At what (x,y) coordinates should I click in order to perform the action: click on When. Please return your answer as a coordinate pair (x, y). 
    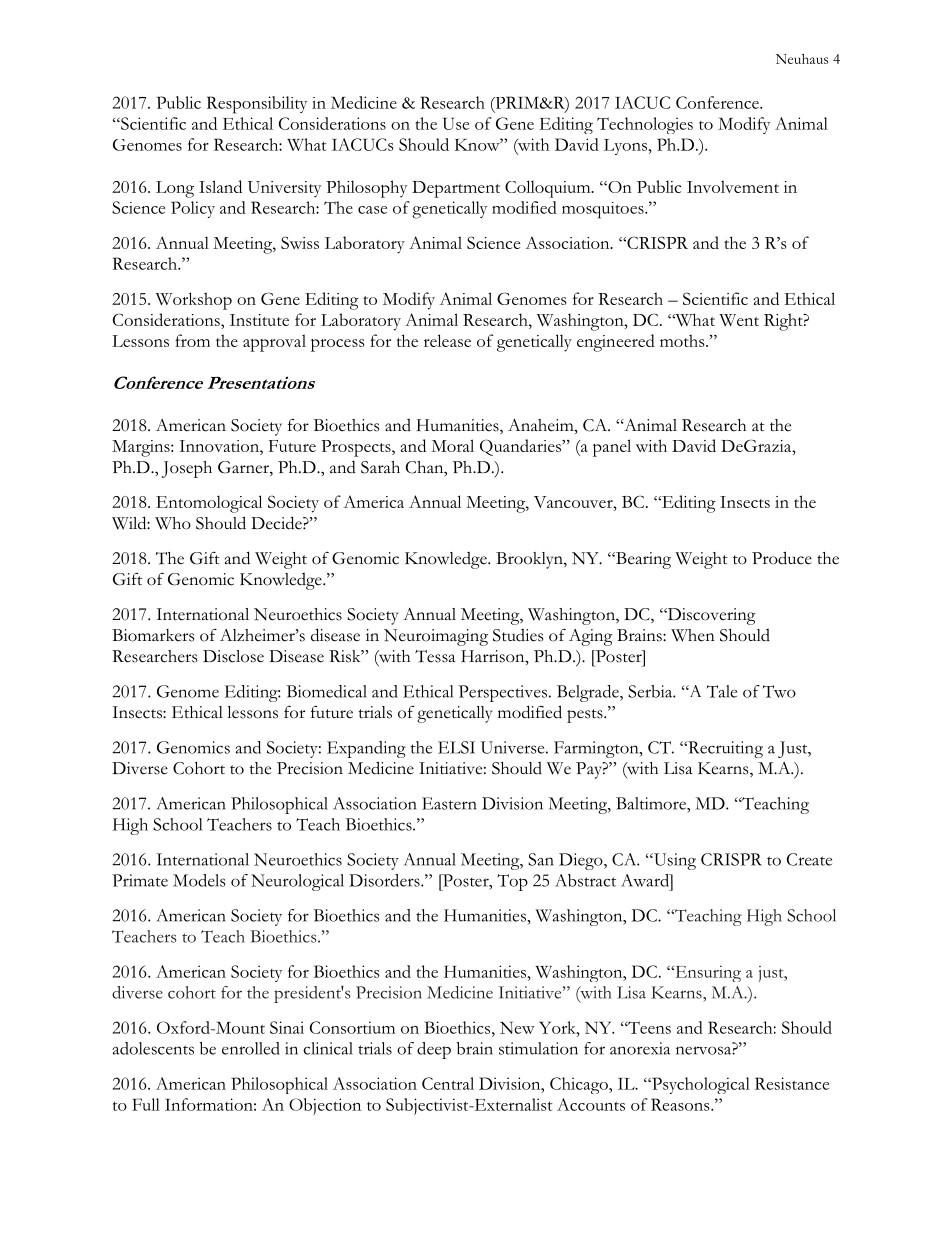
    Looking at the image, I should click on (693, 635).
